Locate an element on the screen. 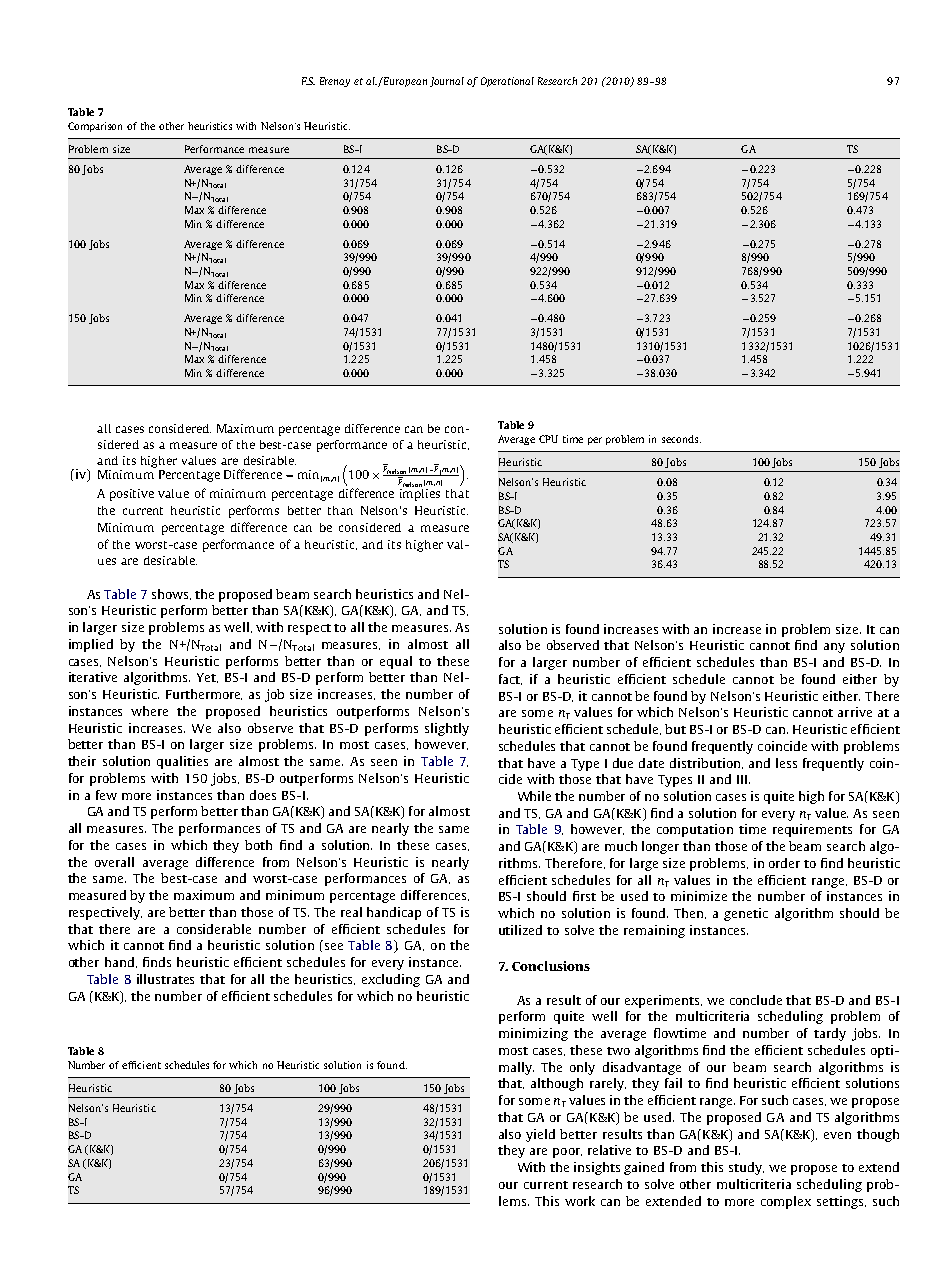 The width and height of the screenshot is (952, 1270). any is located at coordinates (834, 648).
